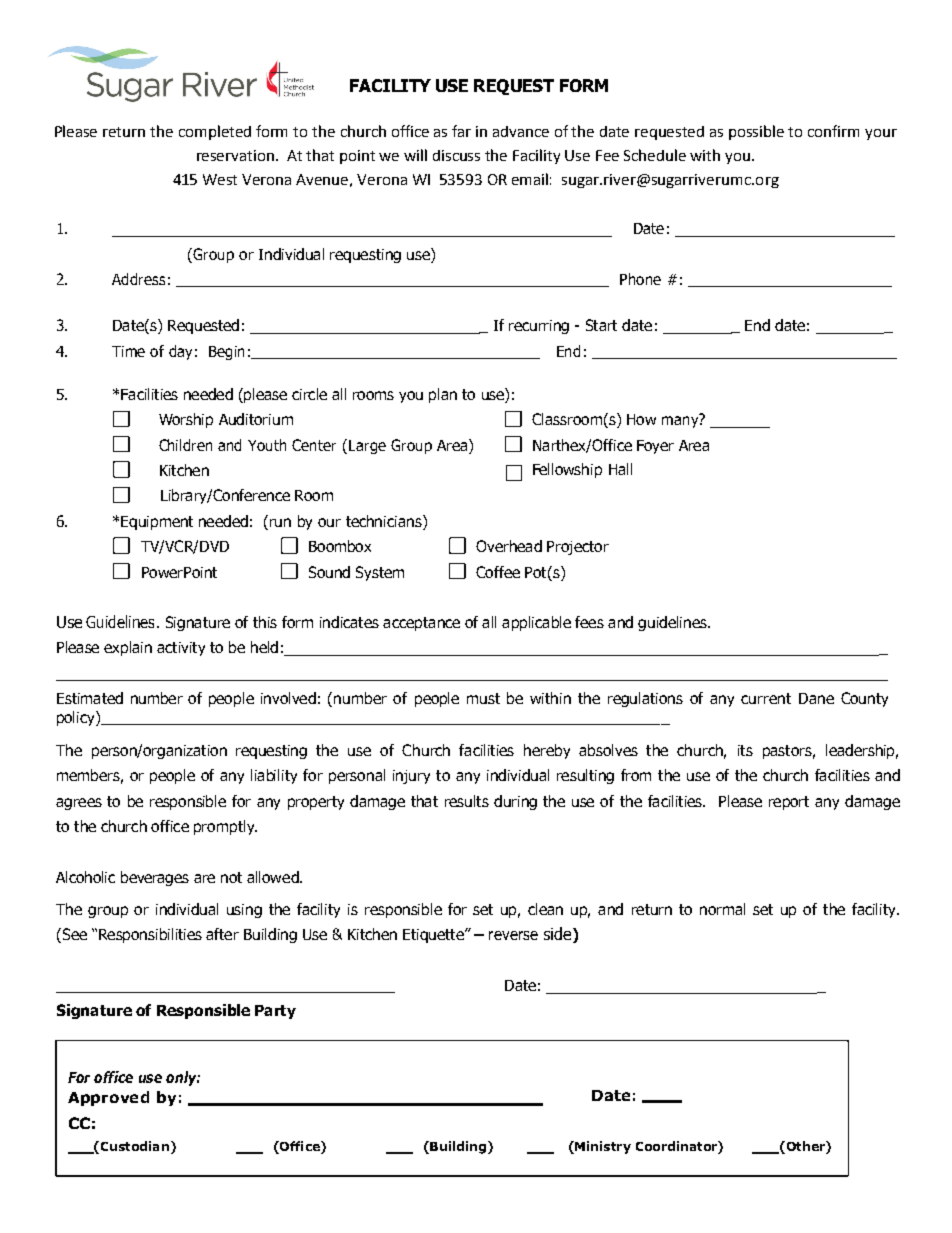 Image resolution: width=952 pixels, height=1233 pixels. What do you see at coordinates (766, 698) in the screenshot?
I see `current` at bounding box center [766, 698].
